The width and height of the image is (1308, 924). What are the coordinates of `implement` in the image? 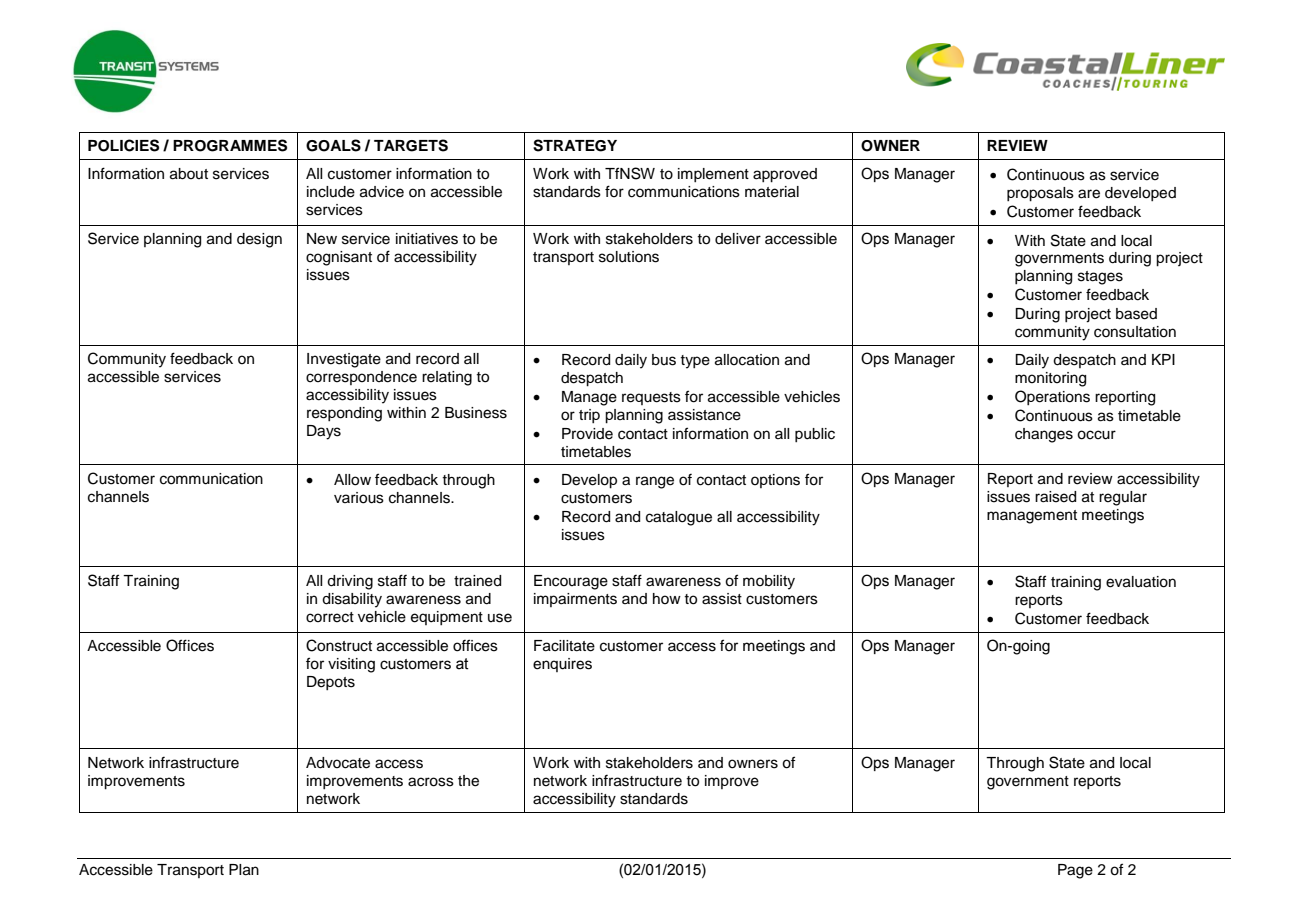 It's located at (713, 175).
